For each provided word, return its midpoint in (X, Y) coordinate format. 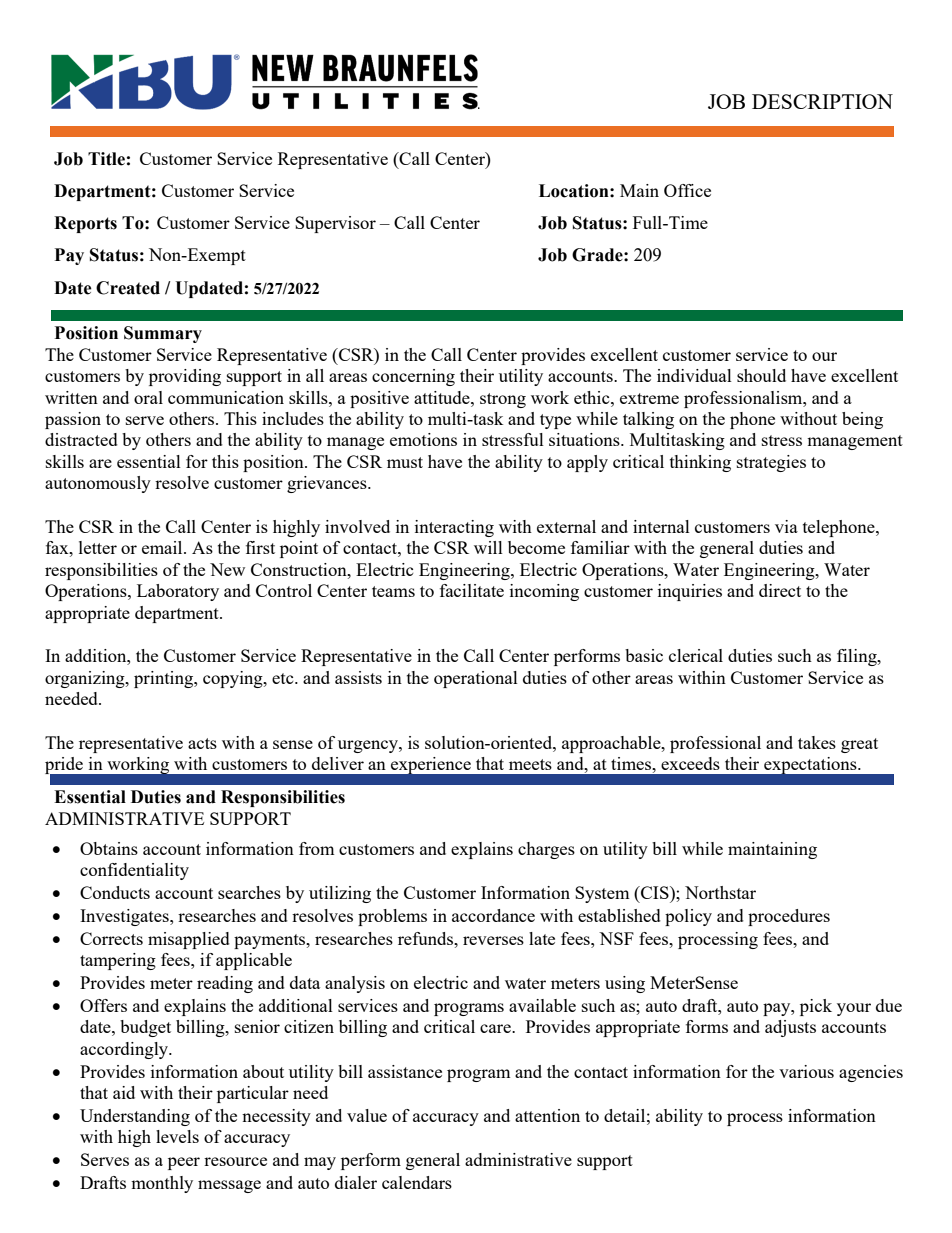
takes (817, 742)
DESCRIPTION (822, 101)
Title (106, 159)
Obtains (109, 848)
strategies (771, 463)
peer (184, 1163)
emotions (423, 439)
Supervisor (335, 224)
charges (546, 850)
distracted (81, 439)
